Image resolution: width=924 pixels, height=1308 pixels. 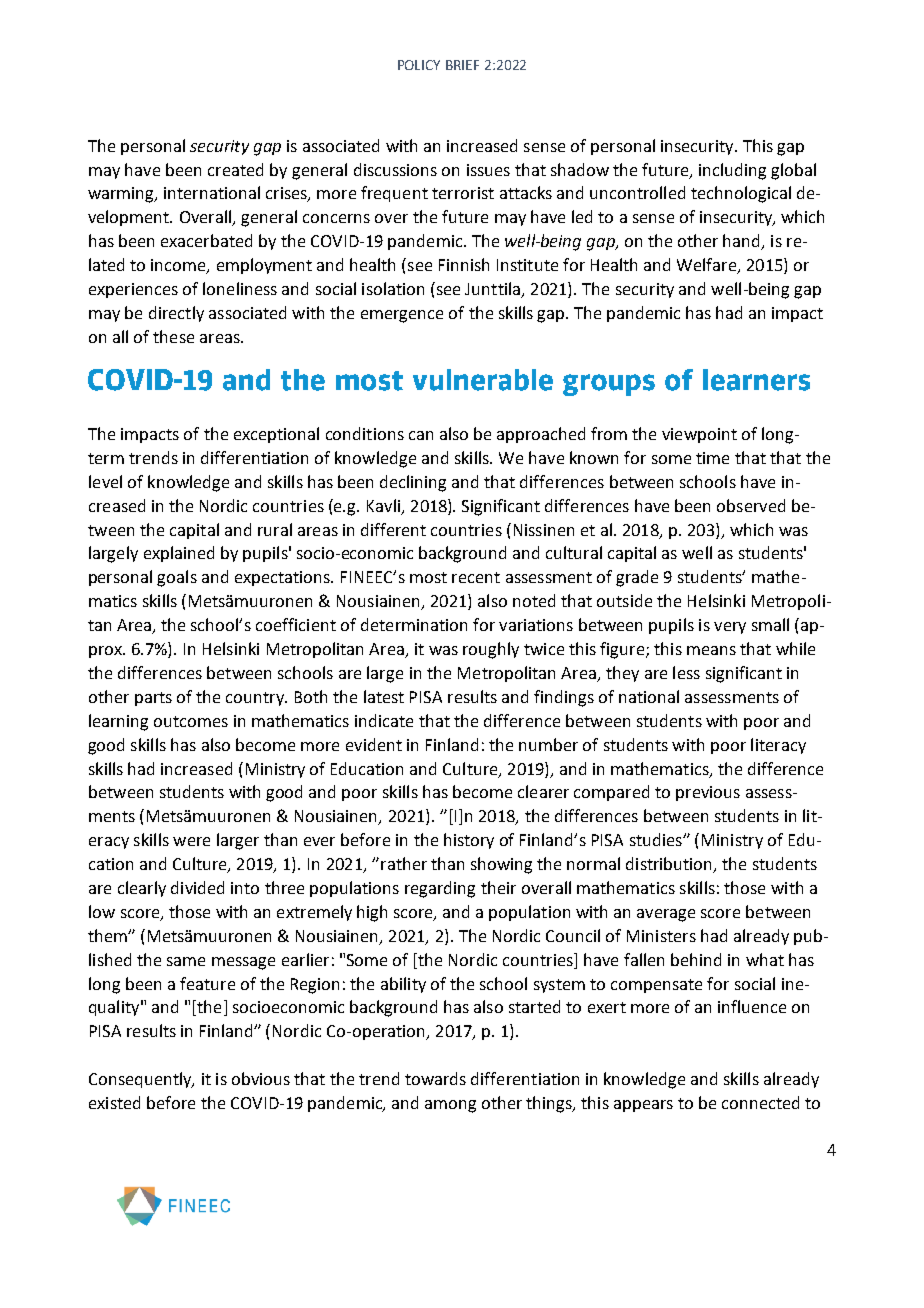 What do you see at coordinates (141, 1080) in the screenshot?
I see `Consequently` at bounding box center [141, 1080].
